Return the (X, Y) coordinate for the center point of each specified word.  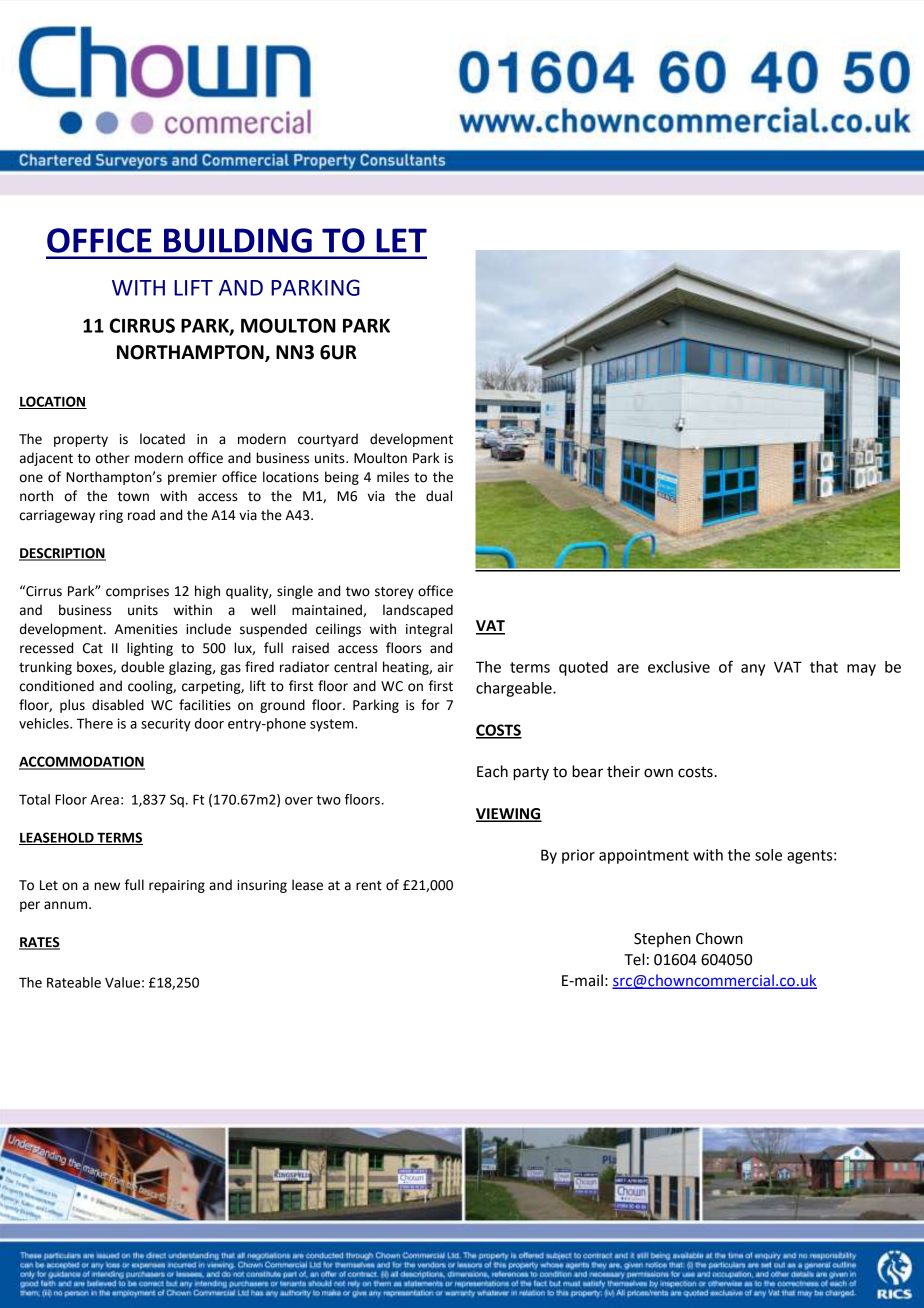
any (753, 670)
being (342, 478)
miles (393, 477)
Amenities (146, 629)
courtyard (328, 440)
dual (439, 496)
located (162, 439)
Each (492, 771)
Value (122, 982)
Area (105, 800)
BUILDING (238, 240)
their (623, 771)
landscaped (418, 611)
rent (369, 886)
